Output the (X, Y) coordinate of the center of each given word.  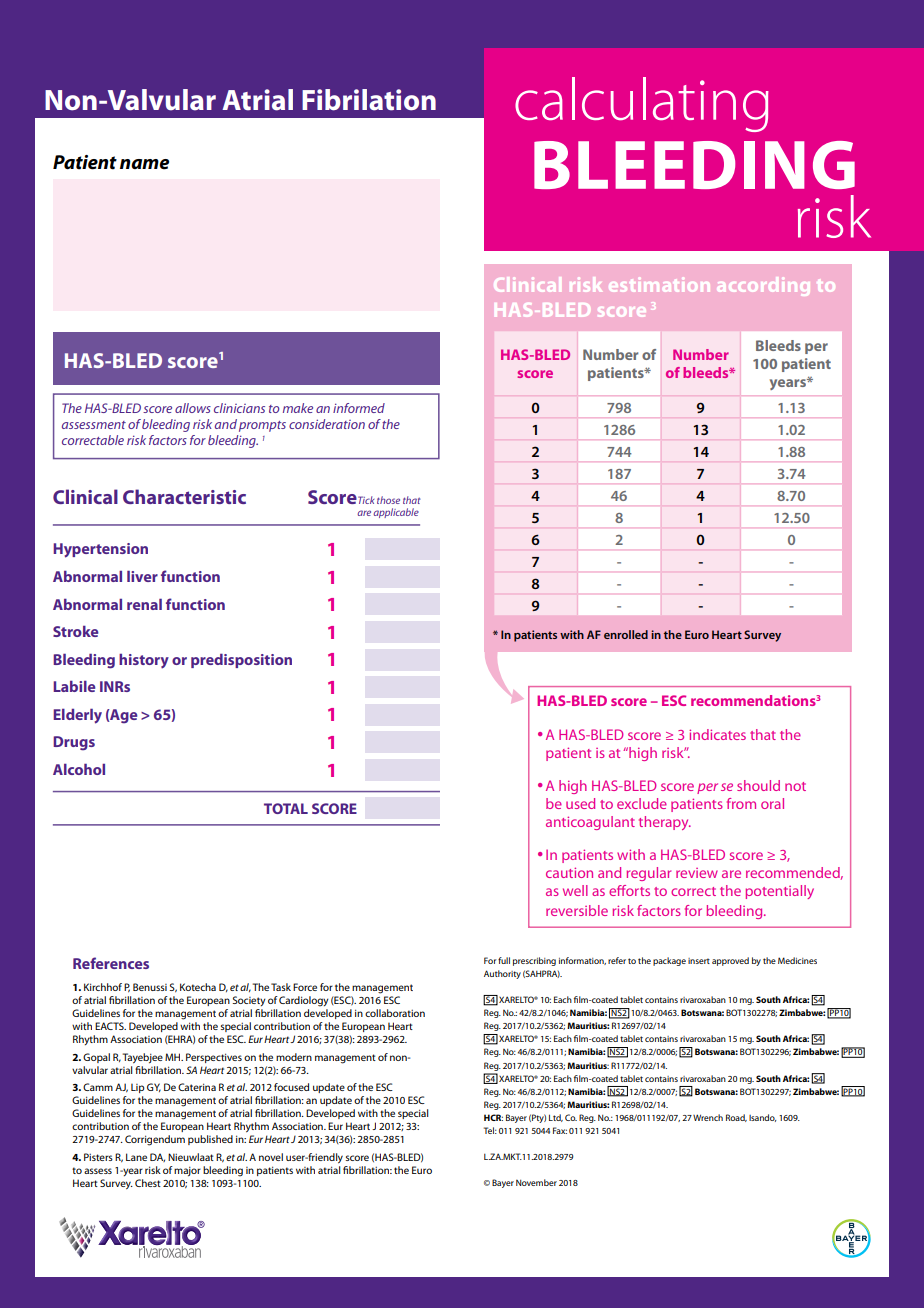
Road (736, 1118)
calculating (642, 104)
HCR (493, 1117)
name (144, 164)
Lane (136, 1157)
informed (359, 408)
